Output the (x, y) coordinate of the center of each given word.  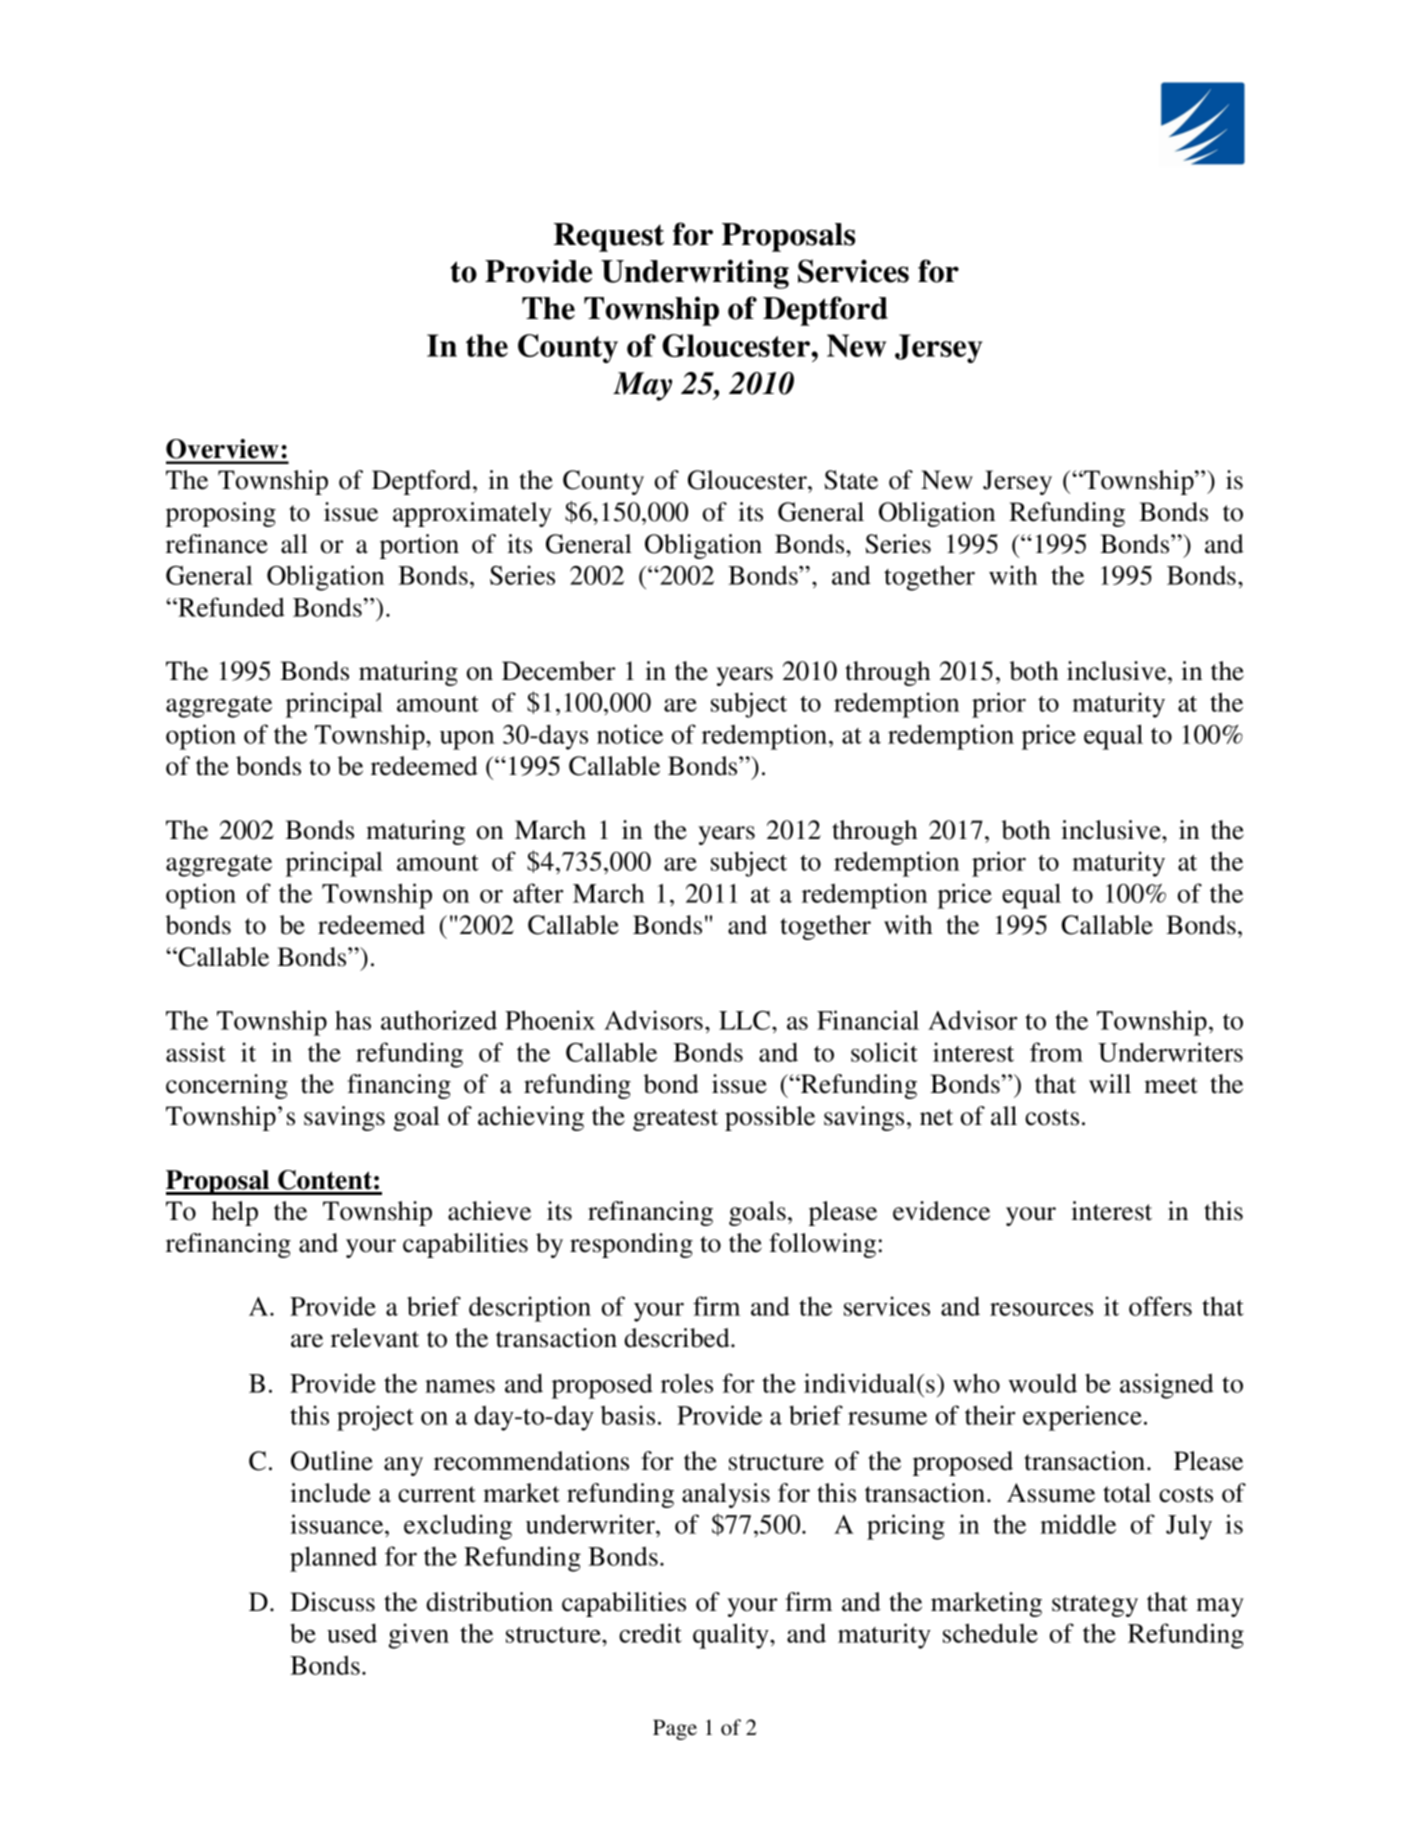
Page (675, 1730)
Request (609, 237)
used (352, 1633)
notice (630, 734)
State (851, 480)
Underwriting (695, 274)
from (1056, 1052)
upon (467, 740)
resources (1041, 1309)
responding (631, 1245)
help (235, 1213)
